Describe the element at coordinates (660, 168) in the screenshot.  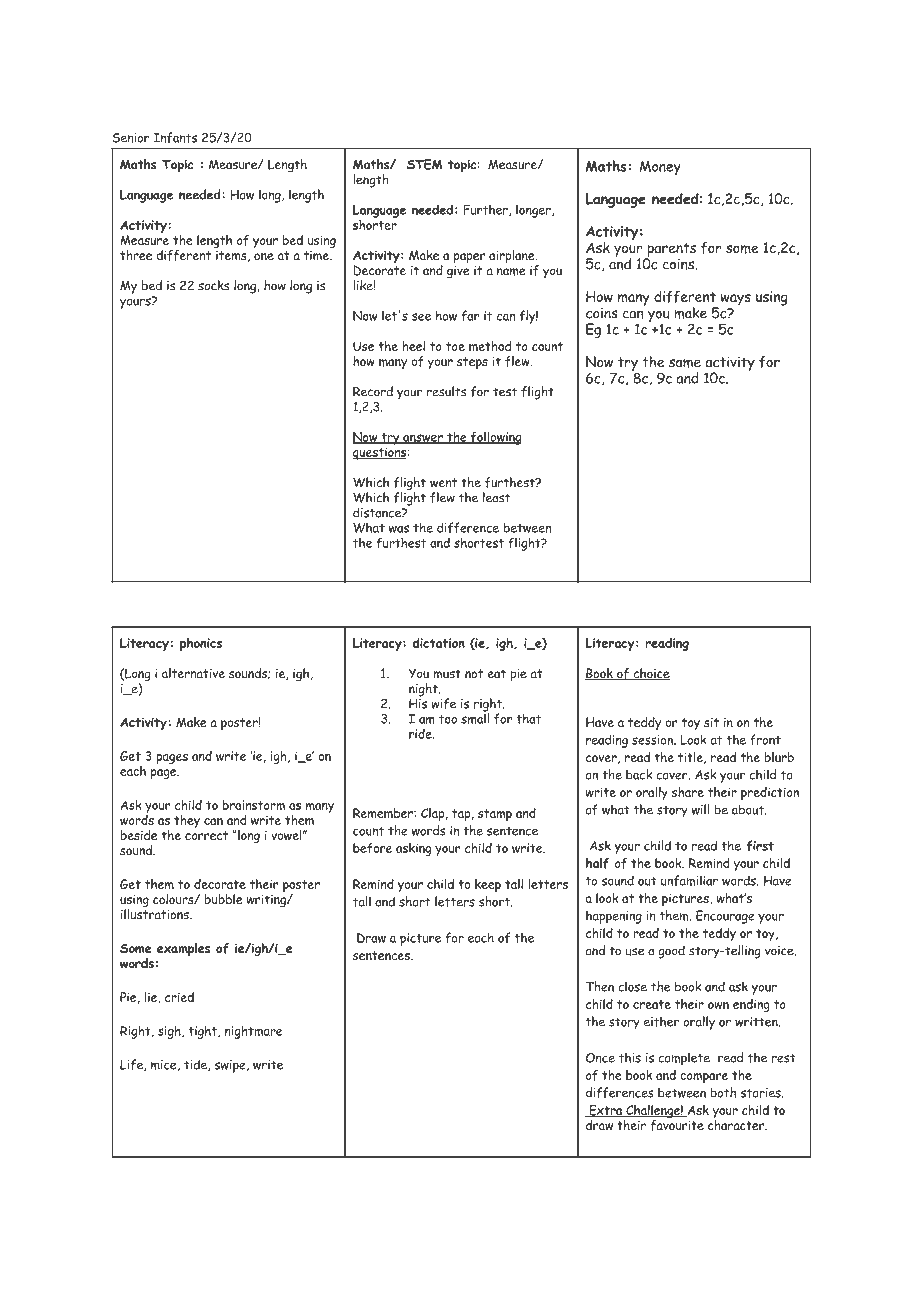
I see `Money` at that location.
